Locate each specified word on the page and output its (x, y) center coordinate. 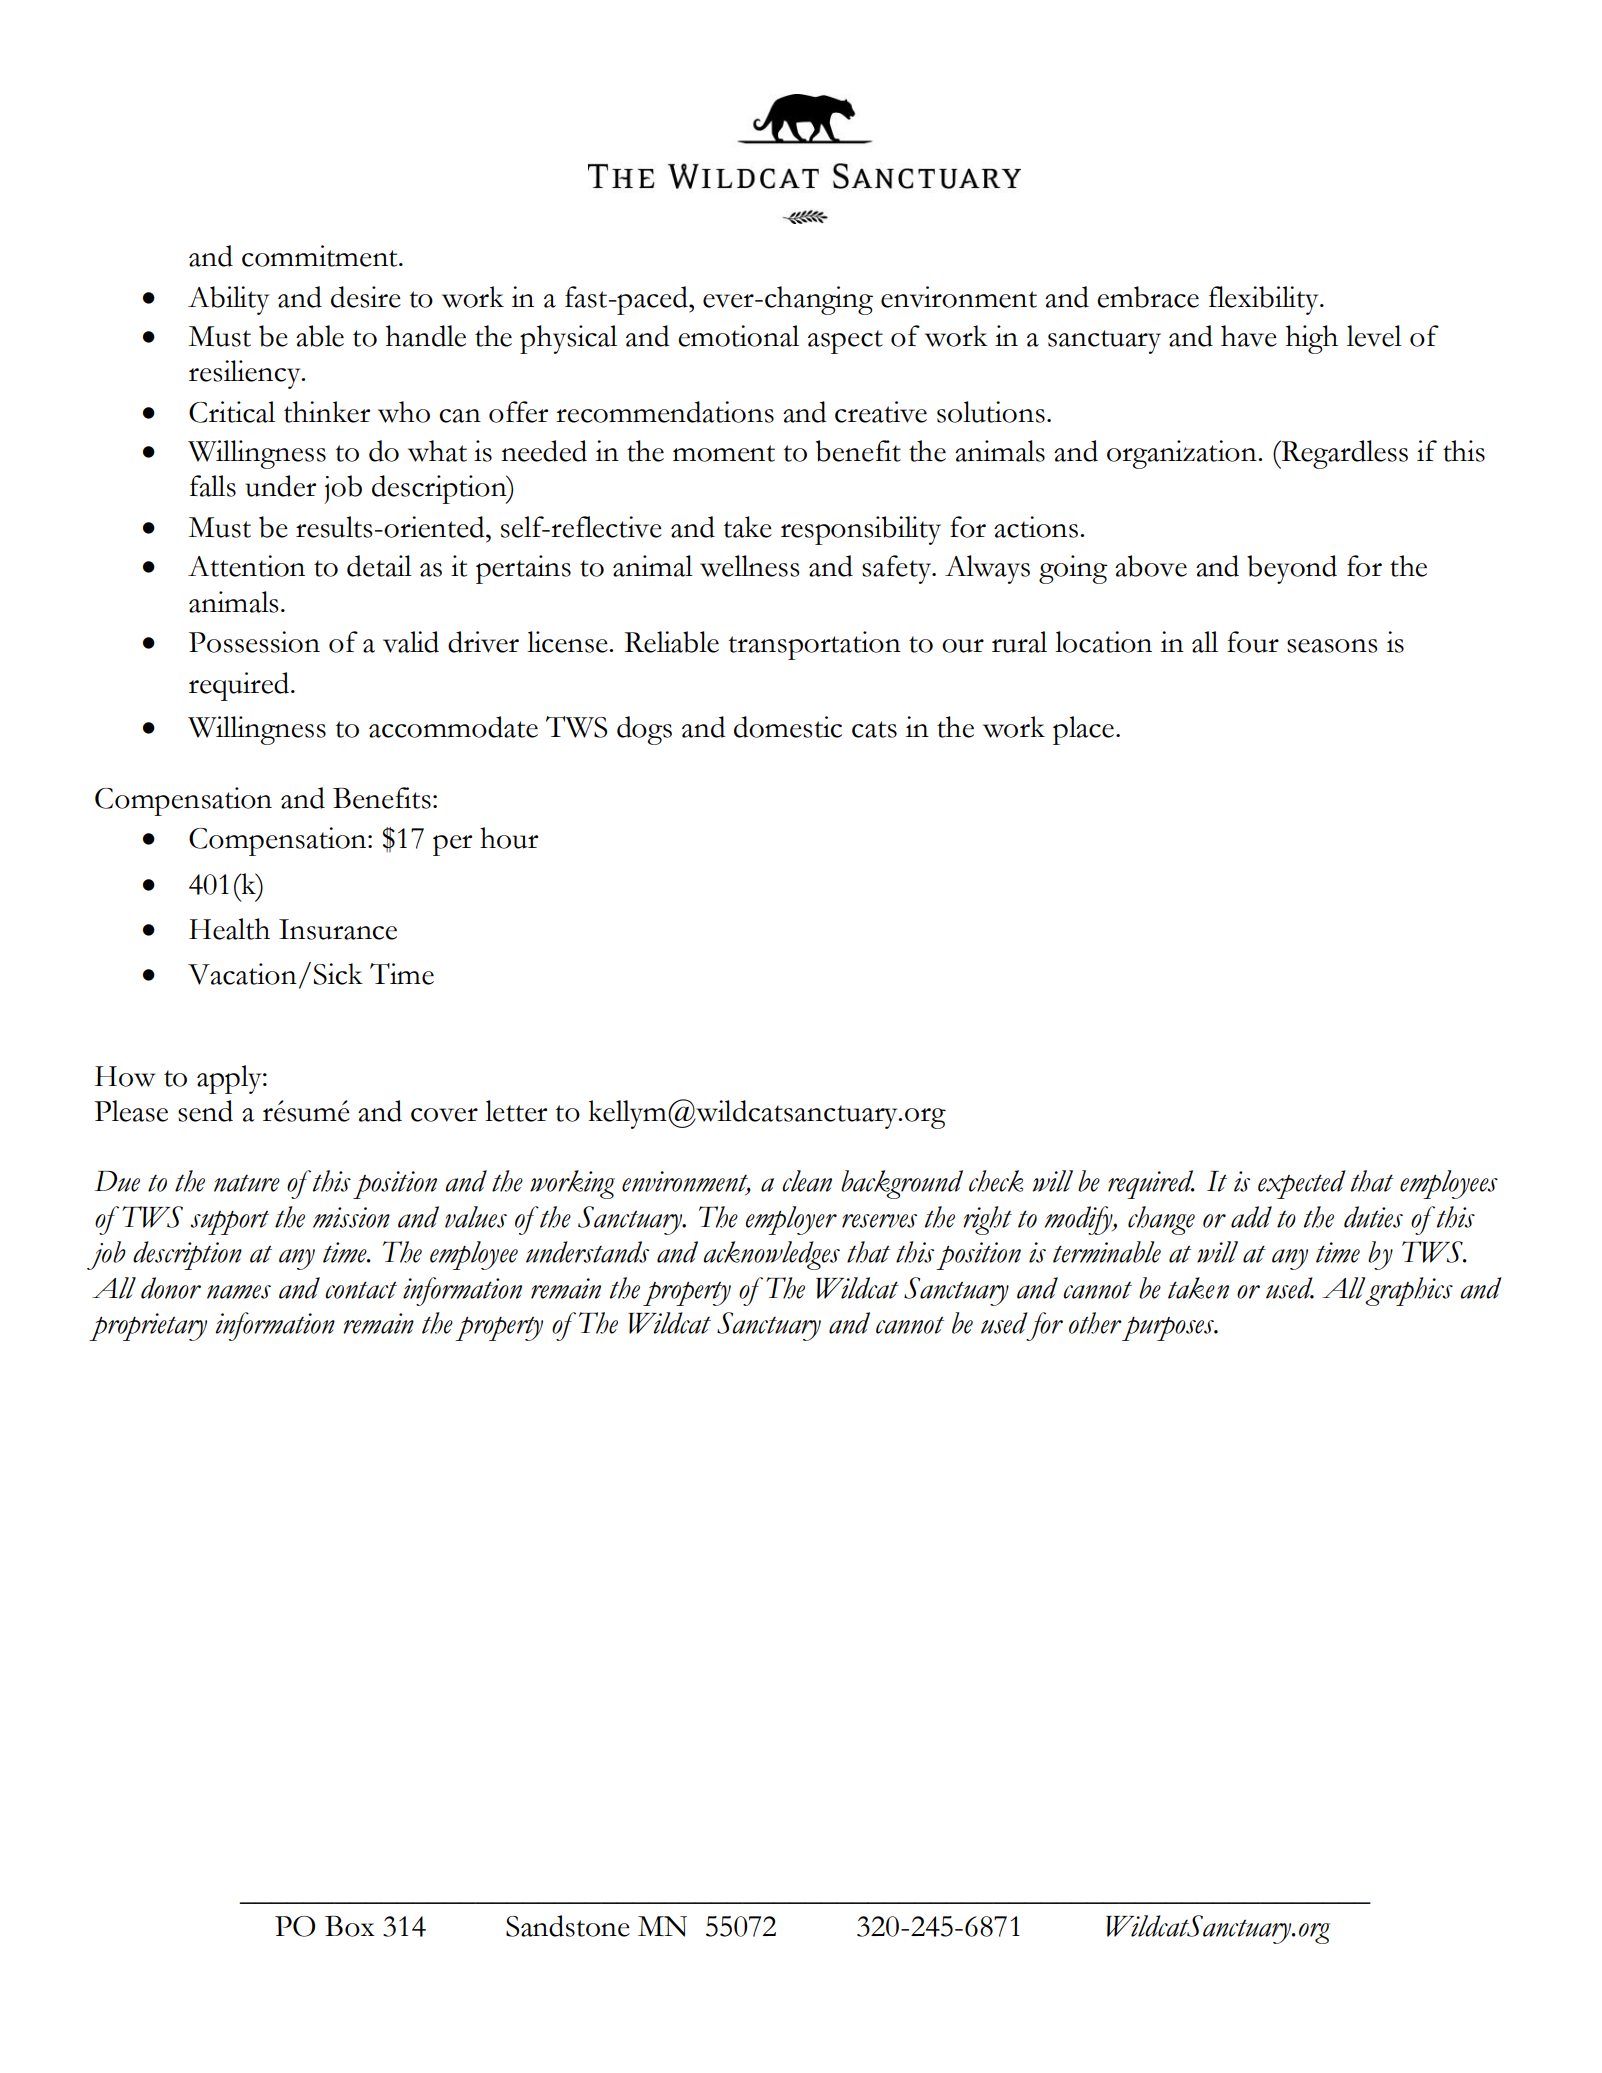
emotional (738, 336)
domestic (788, 727)
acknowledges (771, 1255)
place (1083, 730)
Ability (228, 300)
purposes (1169, 1329)
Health (229, 929)
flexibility (1265, 300)
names (239, 1292)
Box (350, 1926)
